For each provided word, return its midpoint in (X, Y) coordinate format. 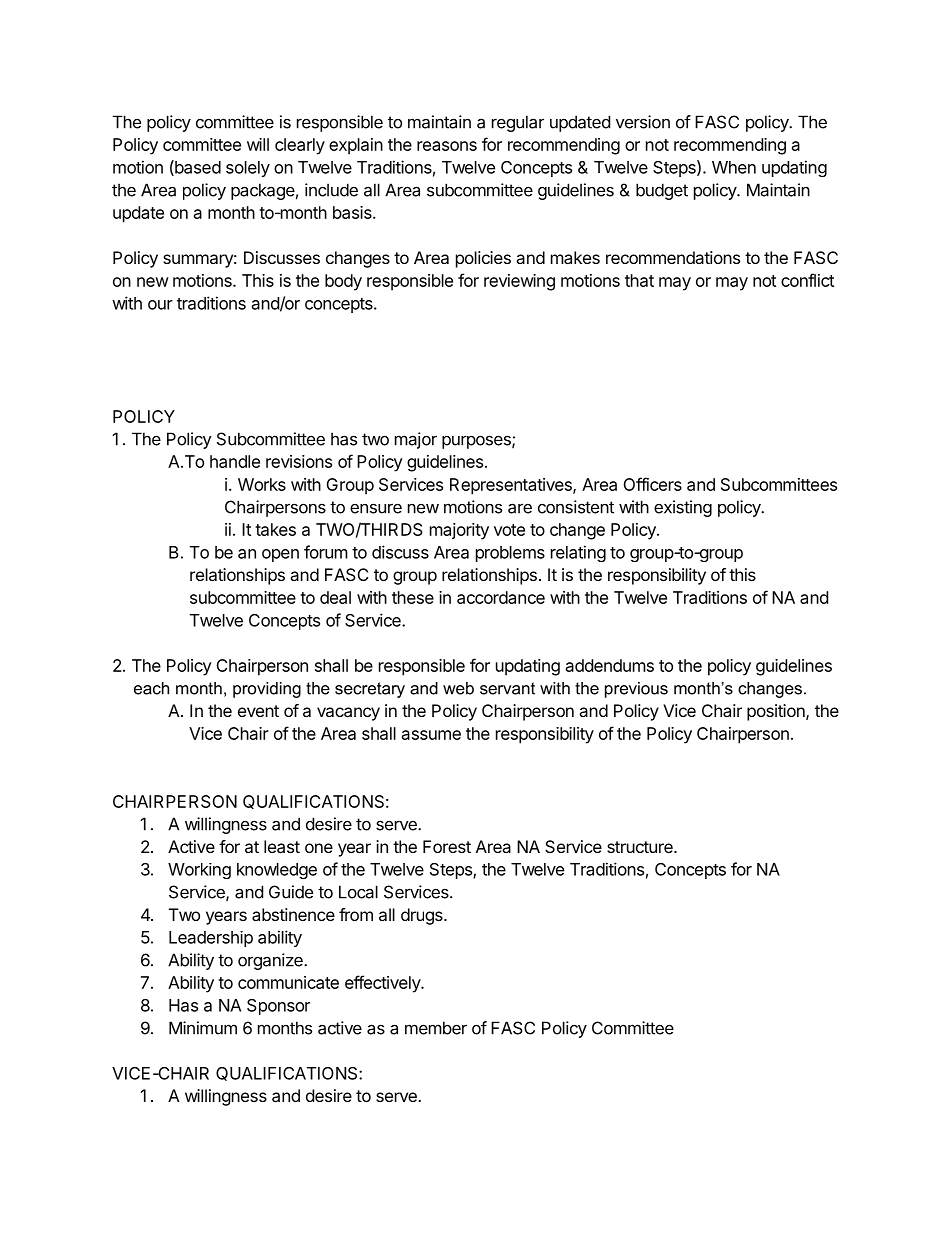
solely (248, 169)
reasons (447, 146)
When (734, 167)
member (436, 1028)
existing (683, 508)
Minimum (203, 1028)
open (280, 555)
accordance (501, 597)
